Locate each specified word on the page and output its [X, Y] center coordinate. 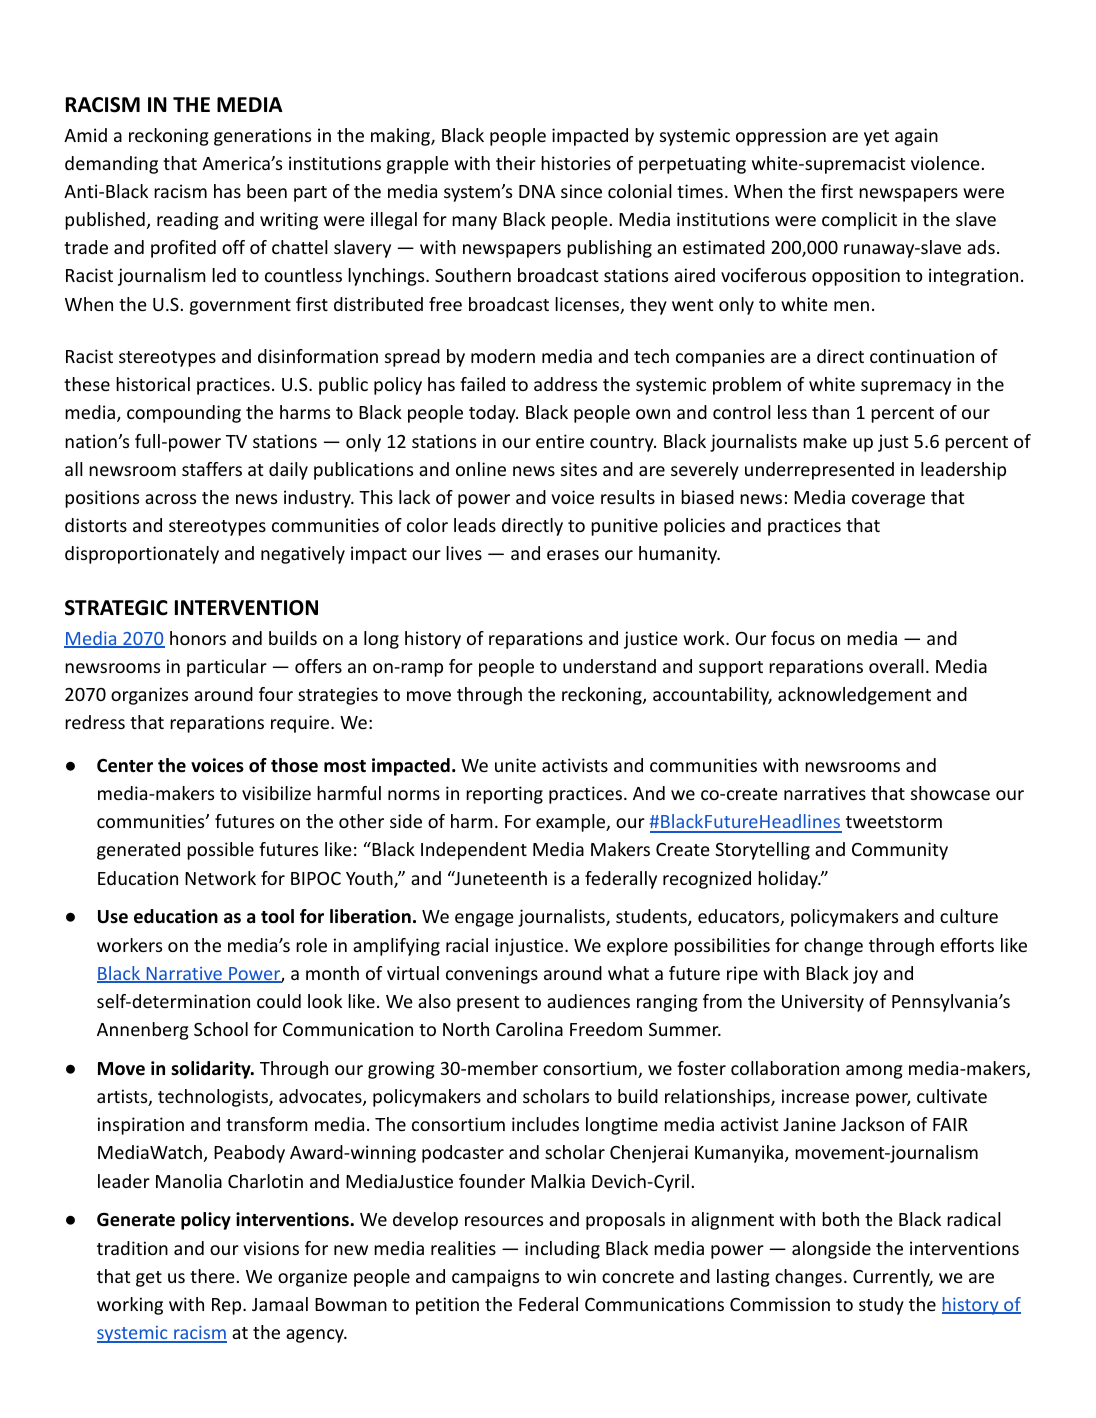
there [212, 1276]
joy [865, 975]
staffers [212, 469]
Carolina [529, 1029]
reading [188, 221]
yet [876, 138]
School [221, 1029]
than [830, 412]
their [516, 163]
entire [560, 441]
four [276, 694]
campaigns [495, 1278]
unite [515, 765]
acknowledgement [854, 696]
